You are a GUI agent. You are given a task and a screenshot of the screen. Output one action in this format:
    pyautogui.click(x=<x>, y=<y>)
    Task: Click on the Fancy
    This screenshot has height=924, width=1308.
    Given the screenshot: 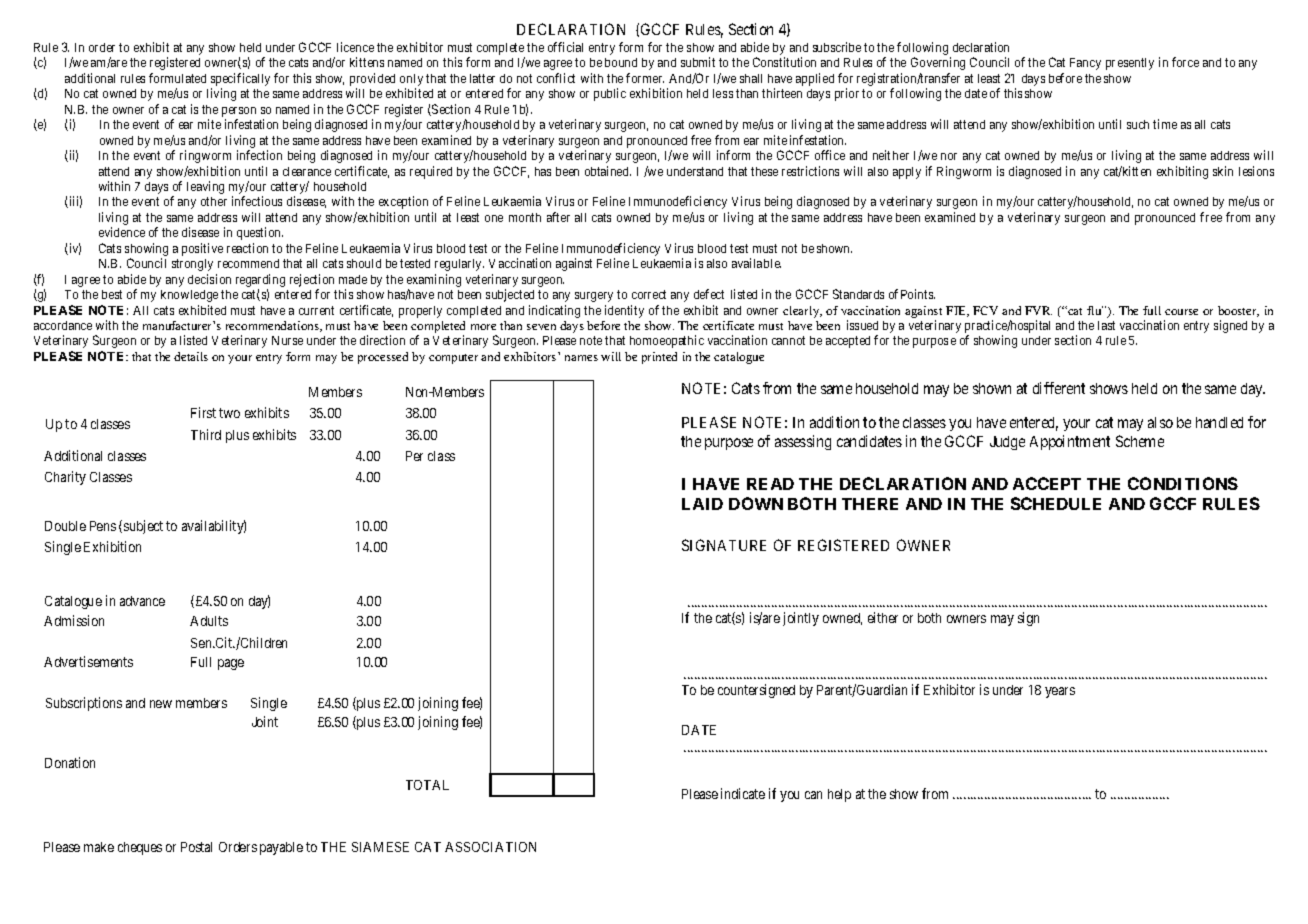 What is the action you would take?
    pyautogui.click(x=1085, y=64)
